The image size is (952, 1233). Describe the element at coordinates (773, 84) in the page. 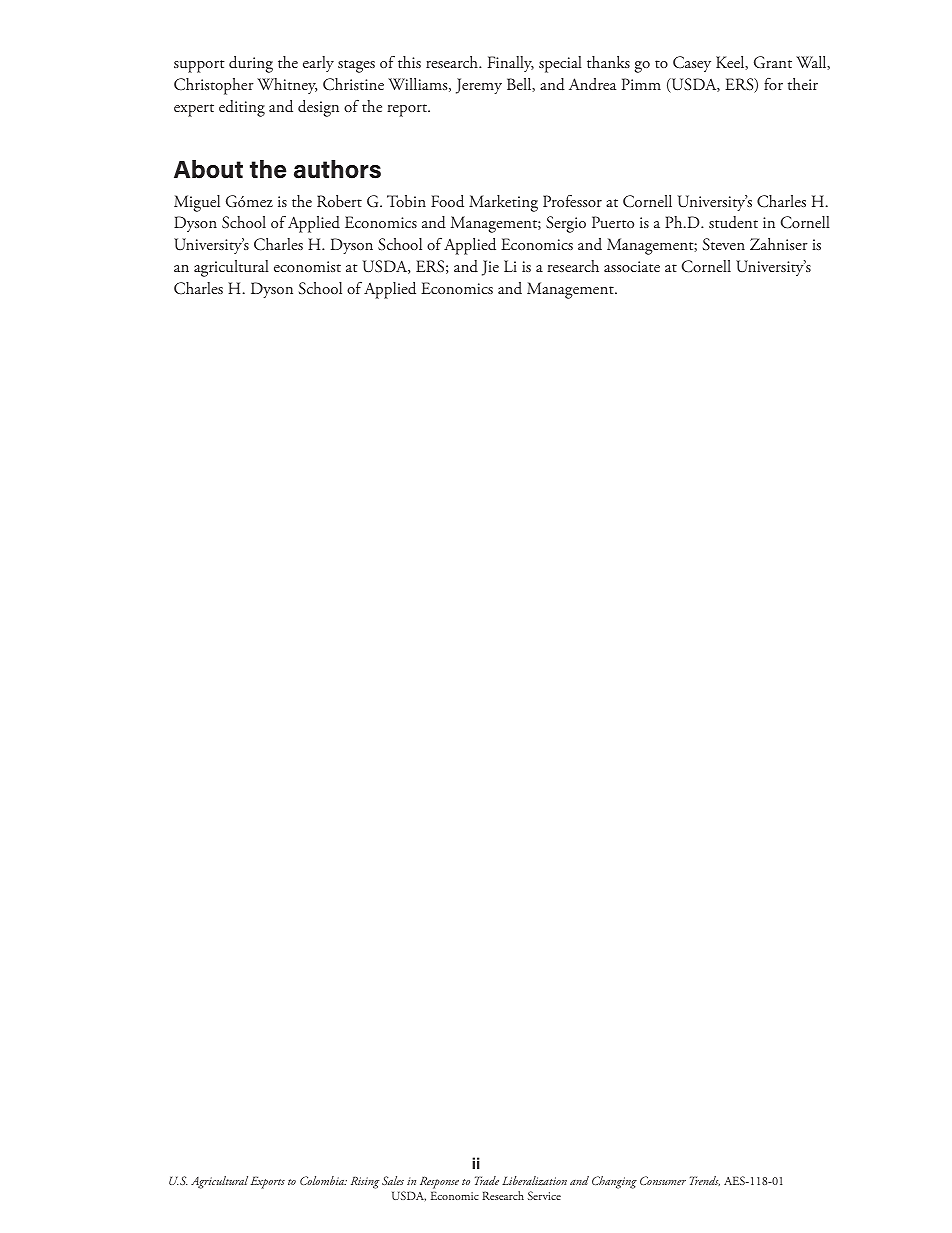

I see `for` at that location.
